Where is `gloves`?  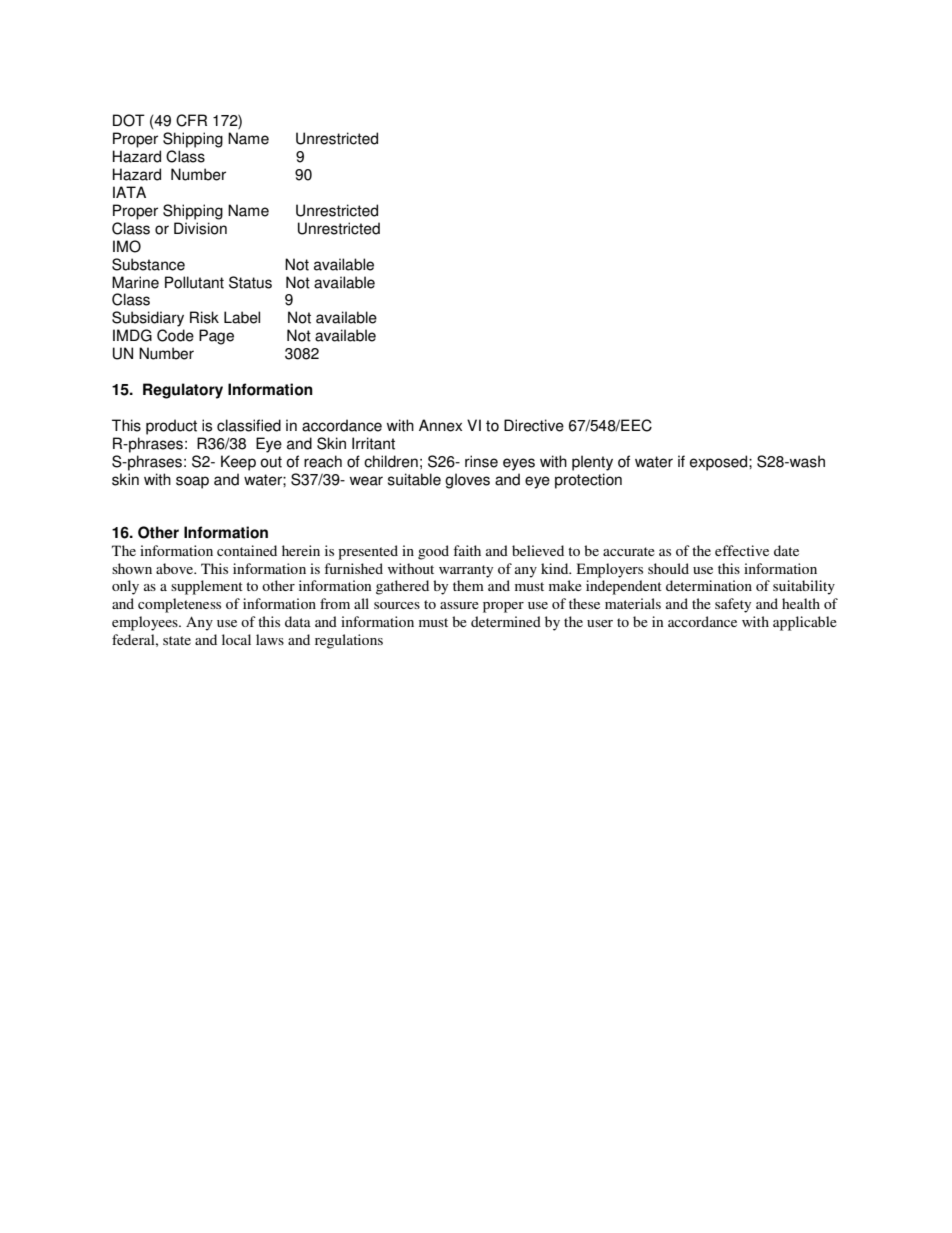 gloves is located at coordinates (467, 481).
